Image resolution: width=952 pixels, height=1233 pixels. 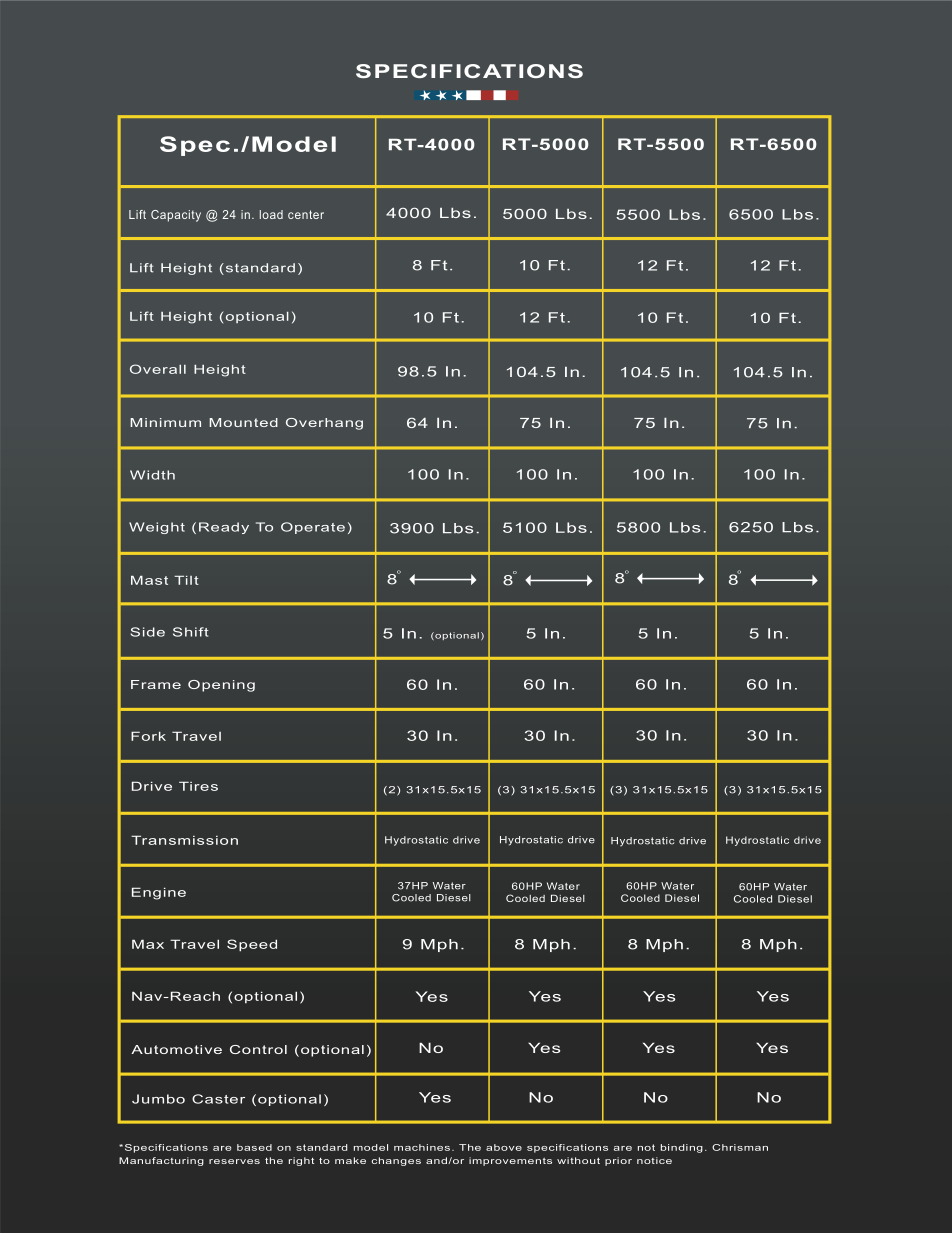 I want to click on Caster, so click(x=218, y=1099).
